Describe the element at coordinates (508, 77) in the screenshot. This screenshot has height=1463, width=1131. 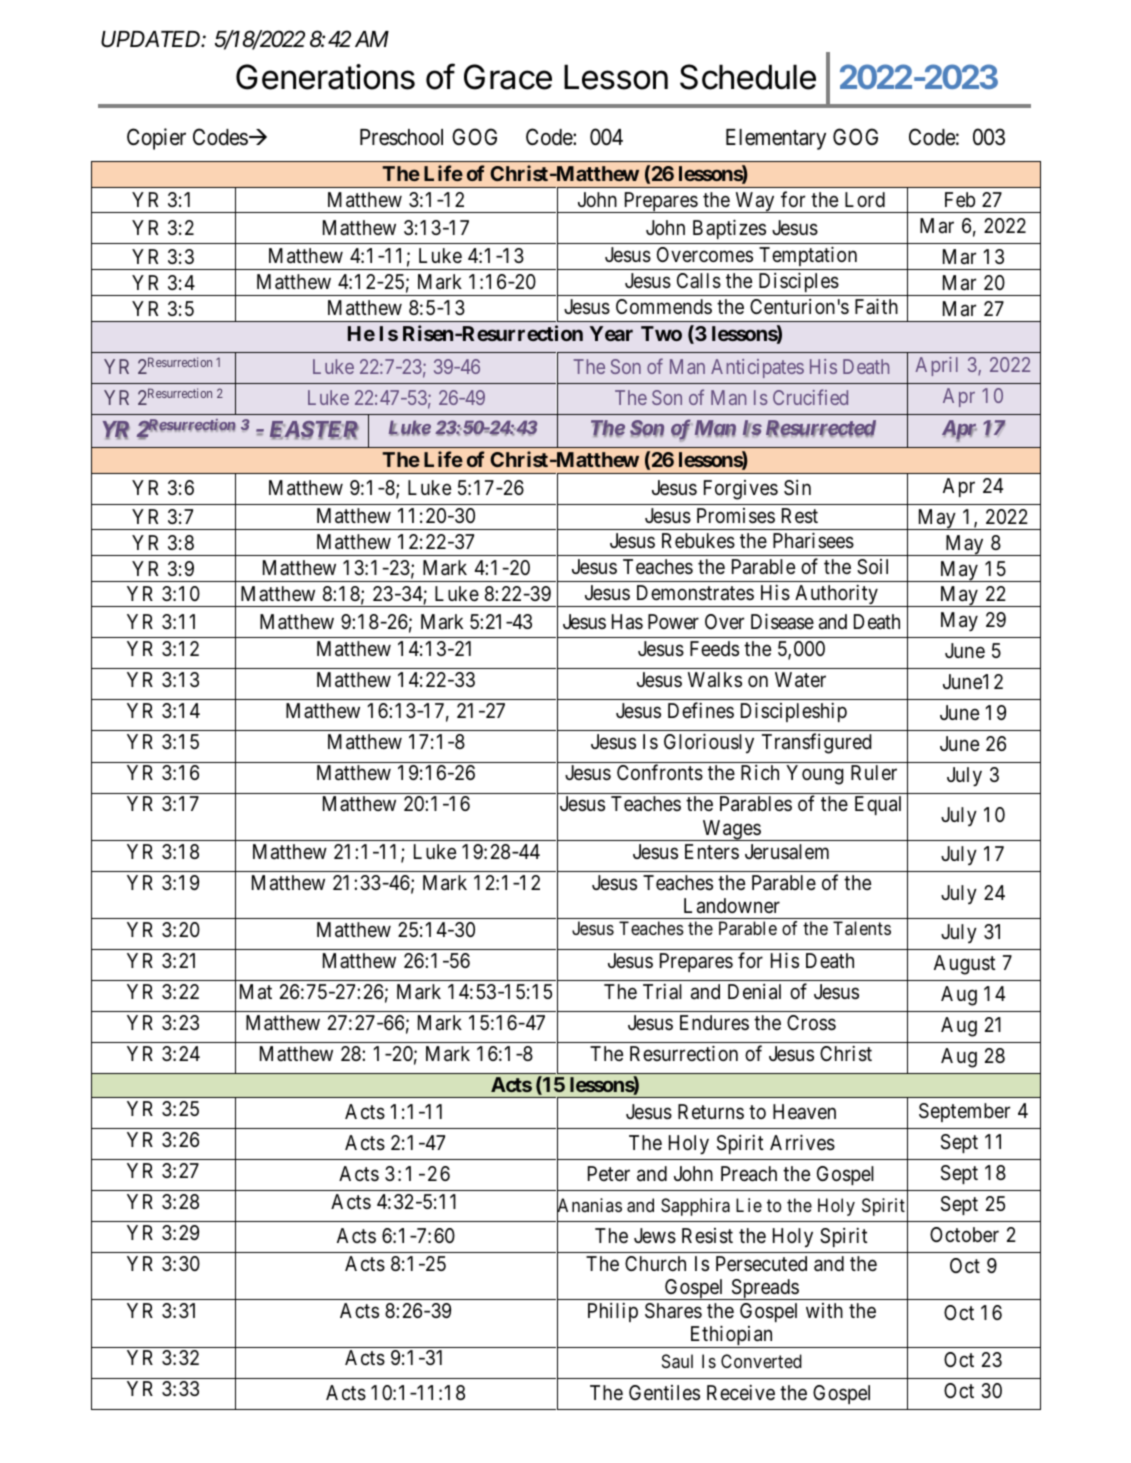
I see `Grace` at that location.
